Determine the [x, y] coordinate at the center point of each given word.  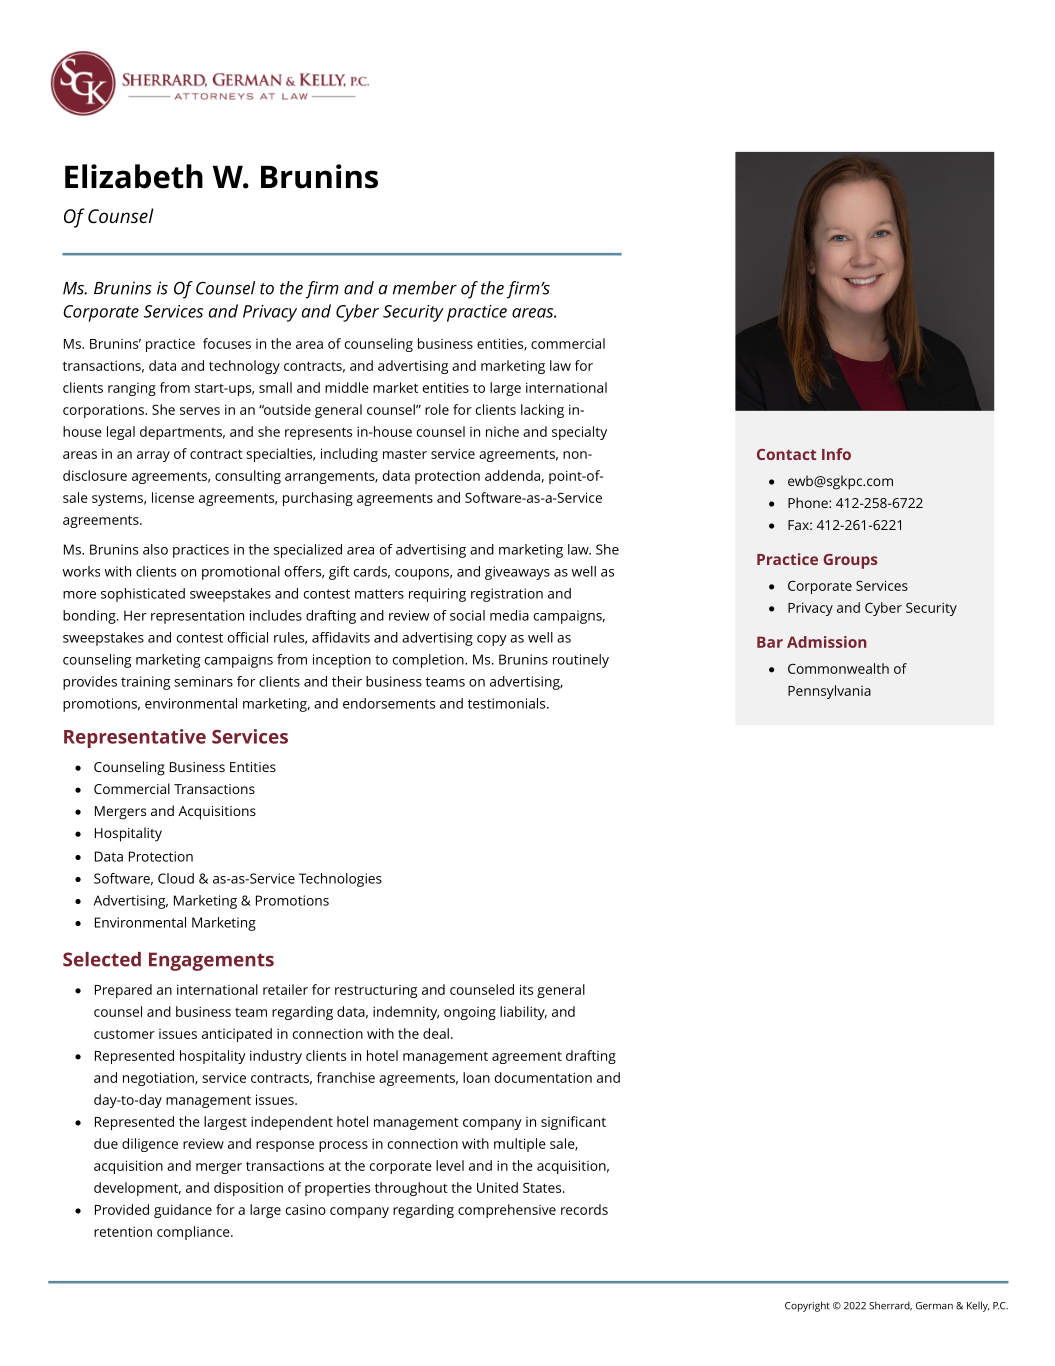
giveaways [517, 573]
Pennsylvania [829, 692]
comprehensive [507, 1211]
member [425, 288]
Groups [850, 561]
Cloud [176, 878]
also [155, 549]
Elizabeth [134, 176]
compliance [194, 1233]
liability [523, 1013]
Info [836, 454]
